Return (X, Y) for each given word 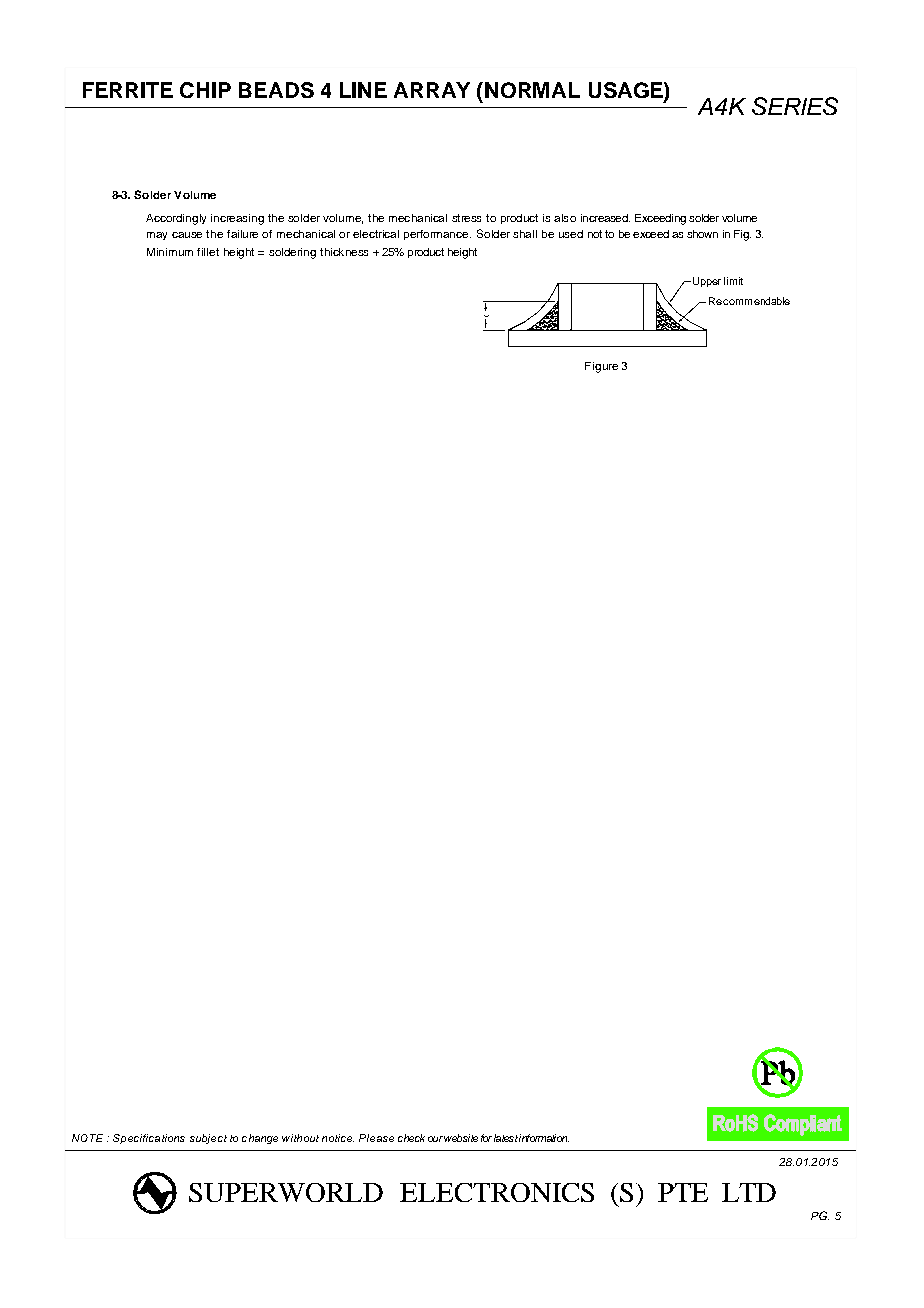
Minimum (170, 252)
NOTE (87, 1138)
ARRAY (432, 90)
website (461, 1138)
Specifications (149, 1139)
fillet (208, 252)
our (435, 1139)
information (544, 1138)
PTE (683, 1192)
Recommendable (749, 301)
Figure (601, 367)
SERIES (795, 106)
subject (208, 1139)
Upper (705, 282)
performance (436, 235)
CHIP (205, 90)
